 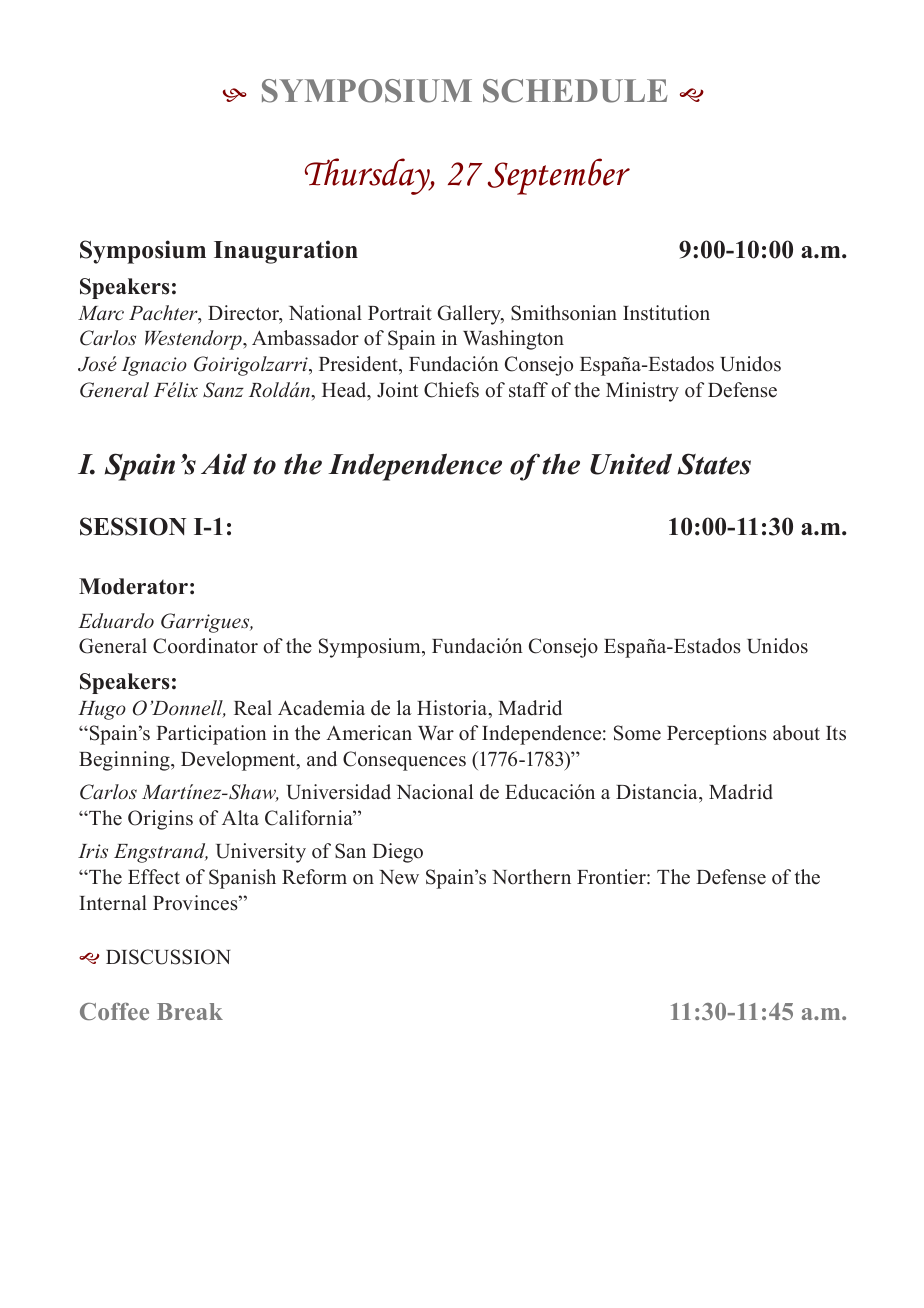 I want to click on Washington, so click(x=513, y=340).
